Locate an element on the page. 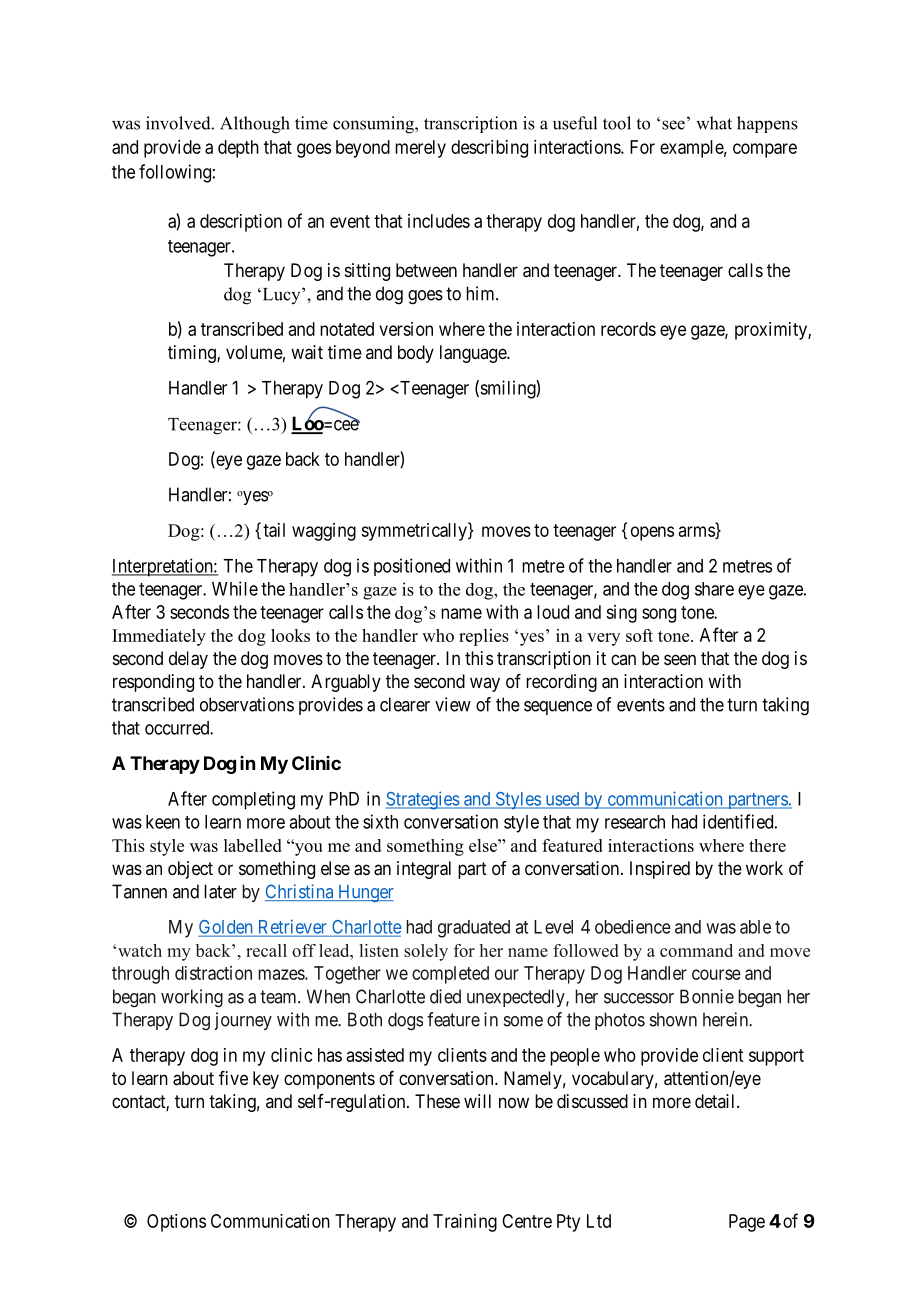  Options is located at coordinates (176, 1223).
